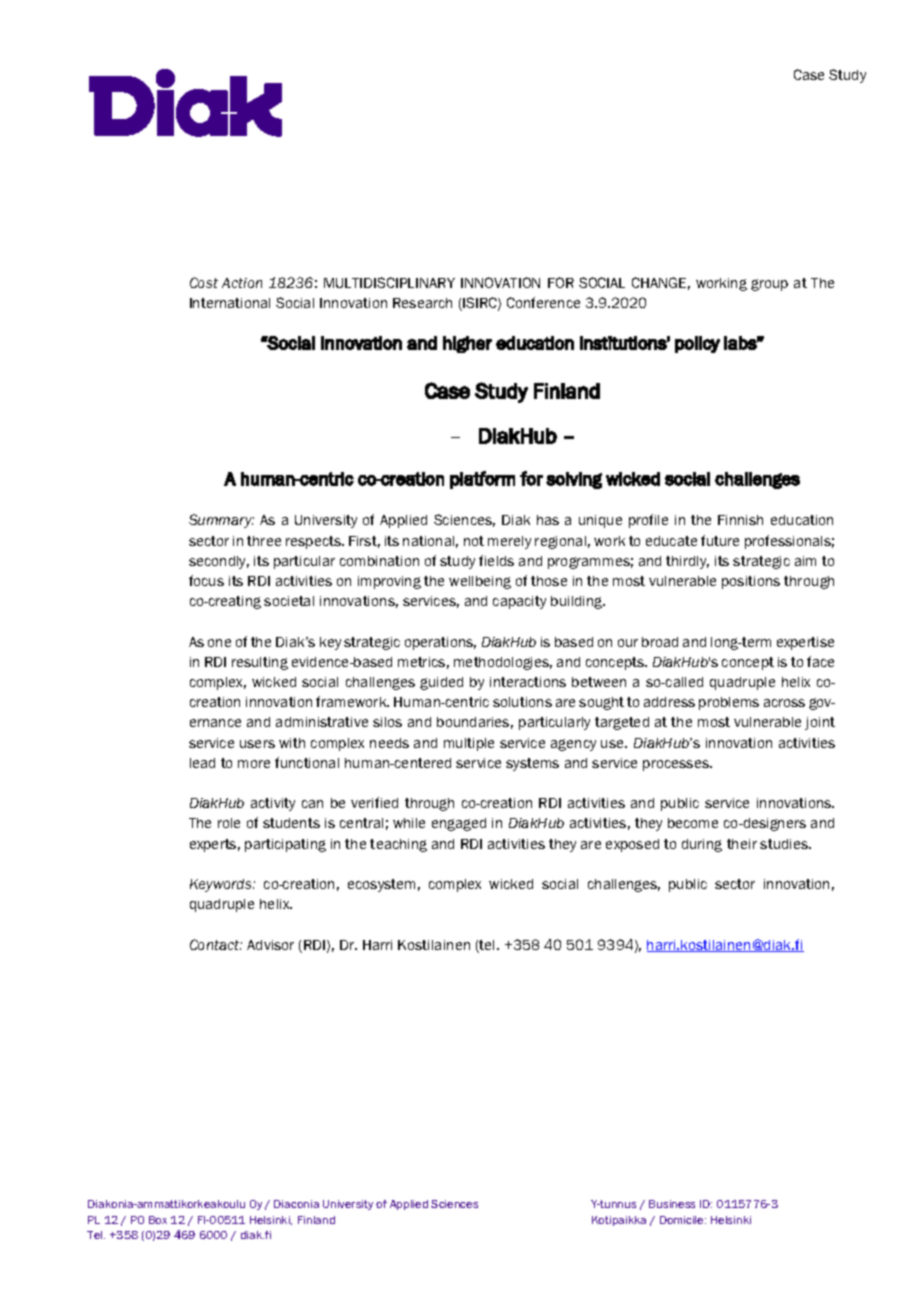 The width and height of the page is (924, 1308). What do you see at coordinates (683, 1220) in the page?
I see `Domicile` at bounding box center [683, 1220].
